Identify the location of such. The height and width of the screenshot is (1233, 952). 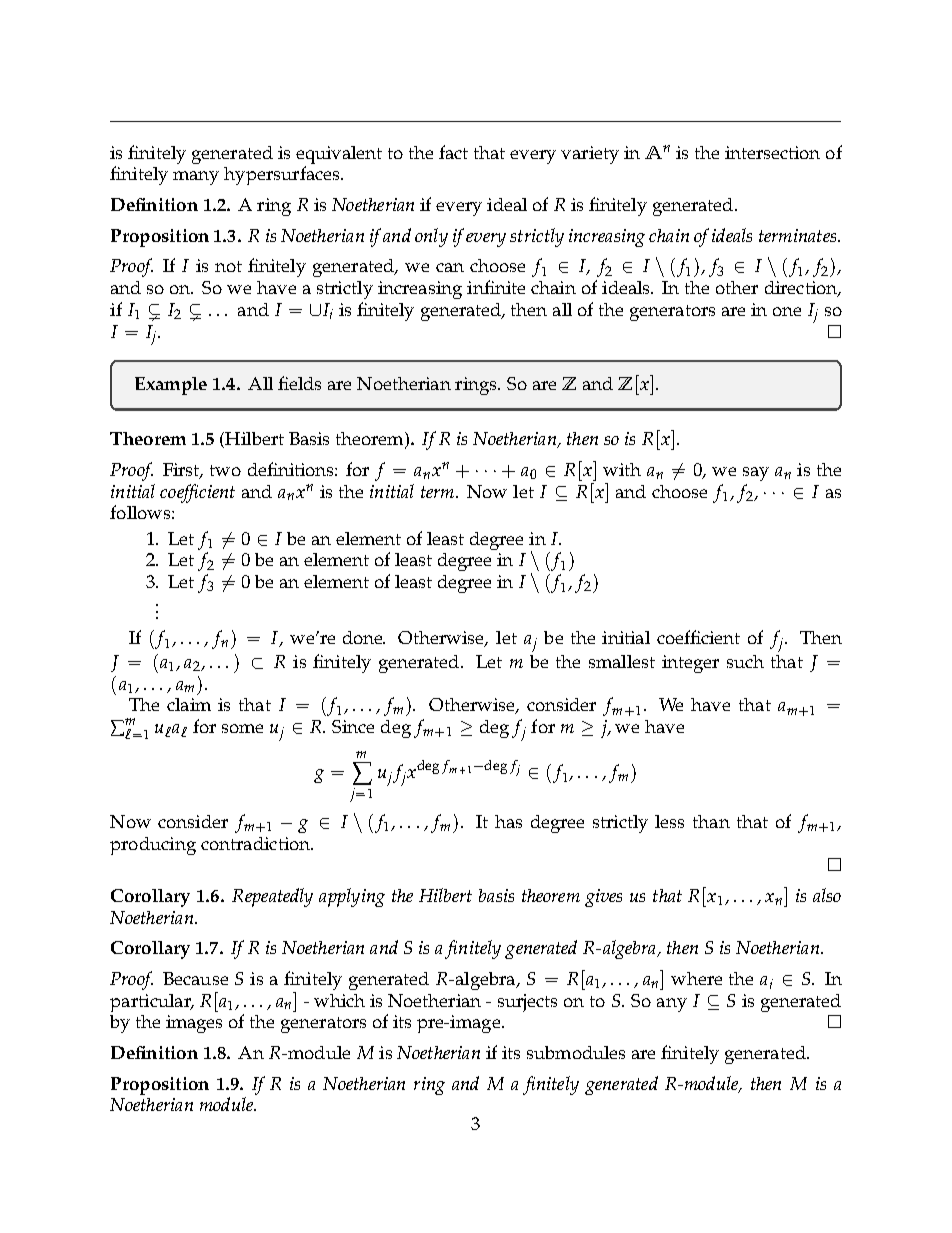
(745, 661).
